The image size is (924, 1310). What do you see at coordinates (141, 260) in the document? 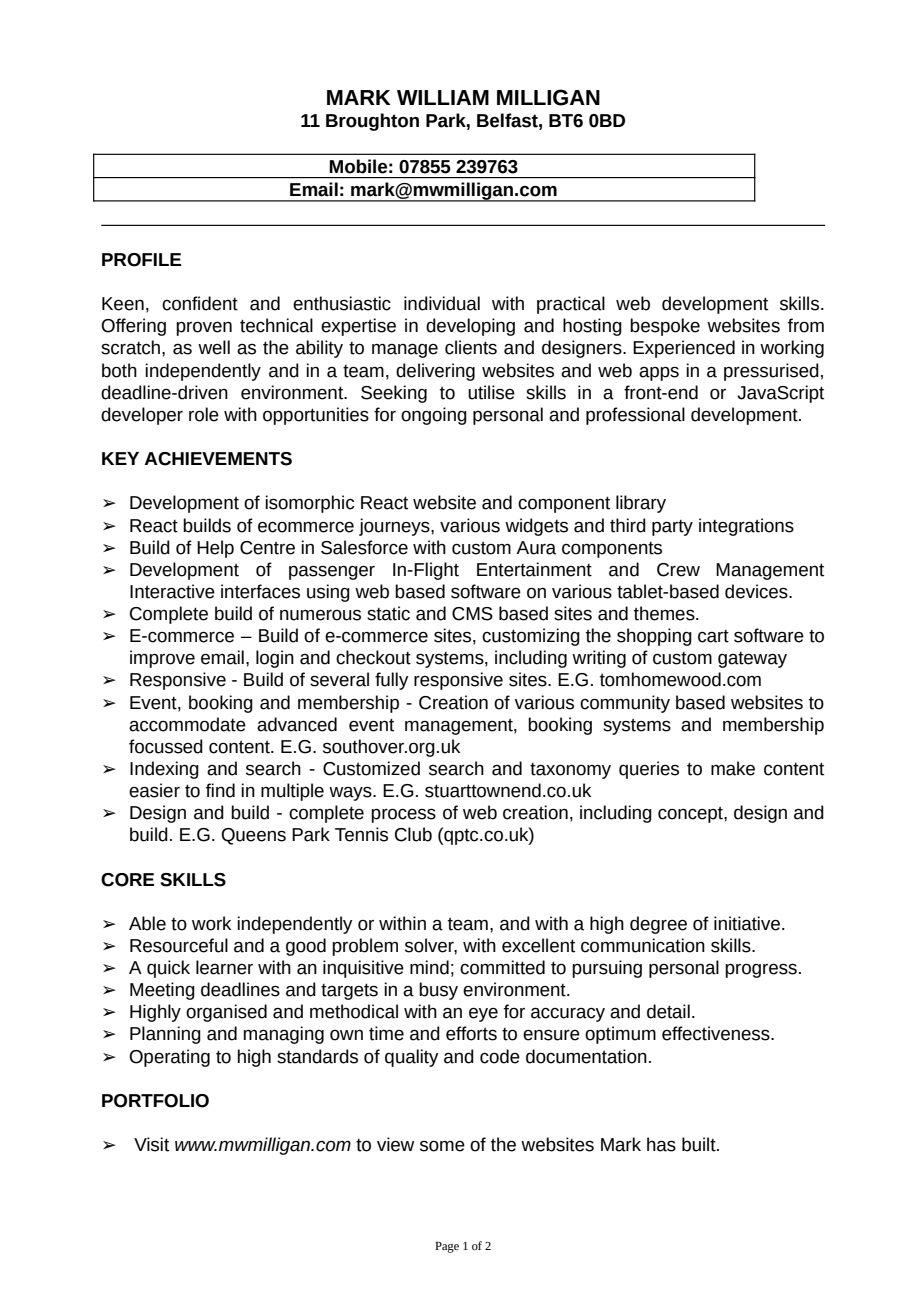
I see `PROFILE` at bounding box center [141, 260].
